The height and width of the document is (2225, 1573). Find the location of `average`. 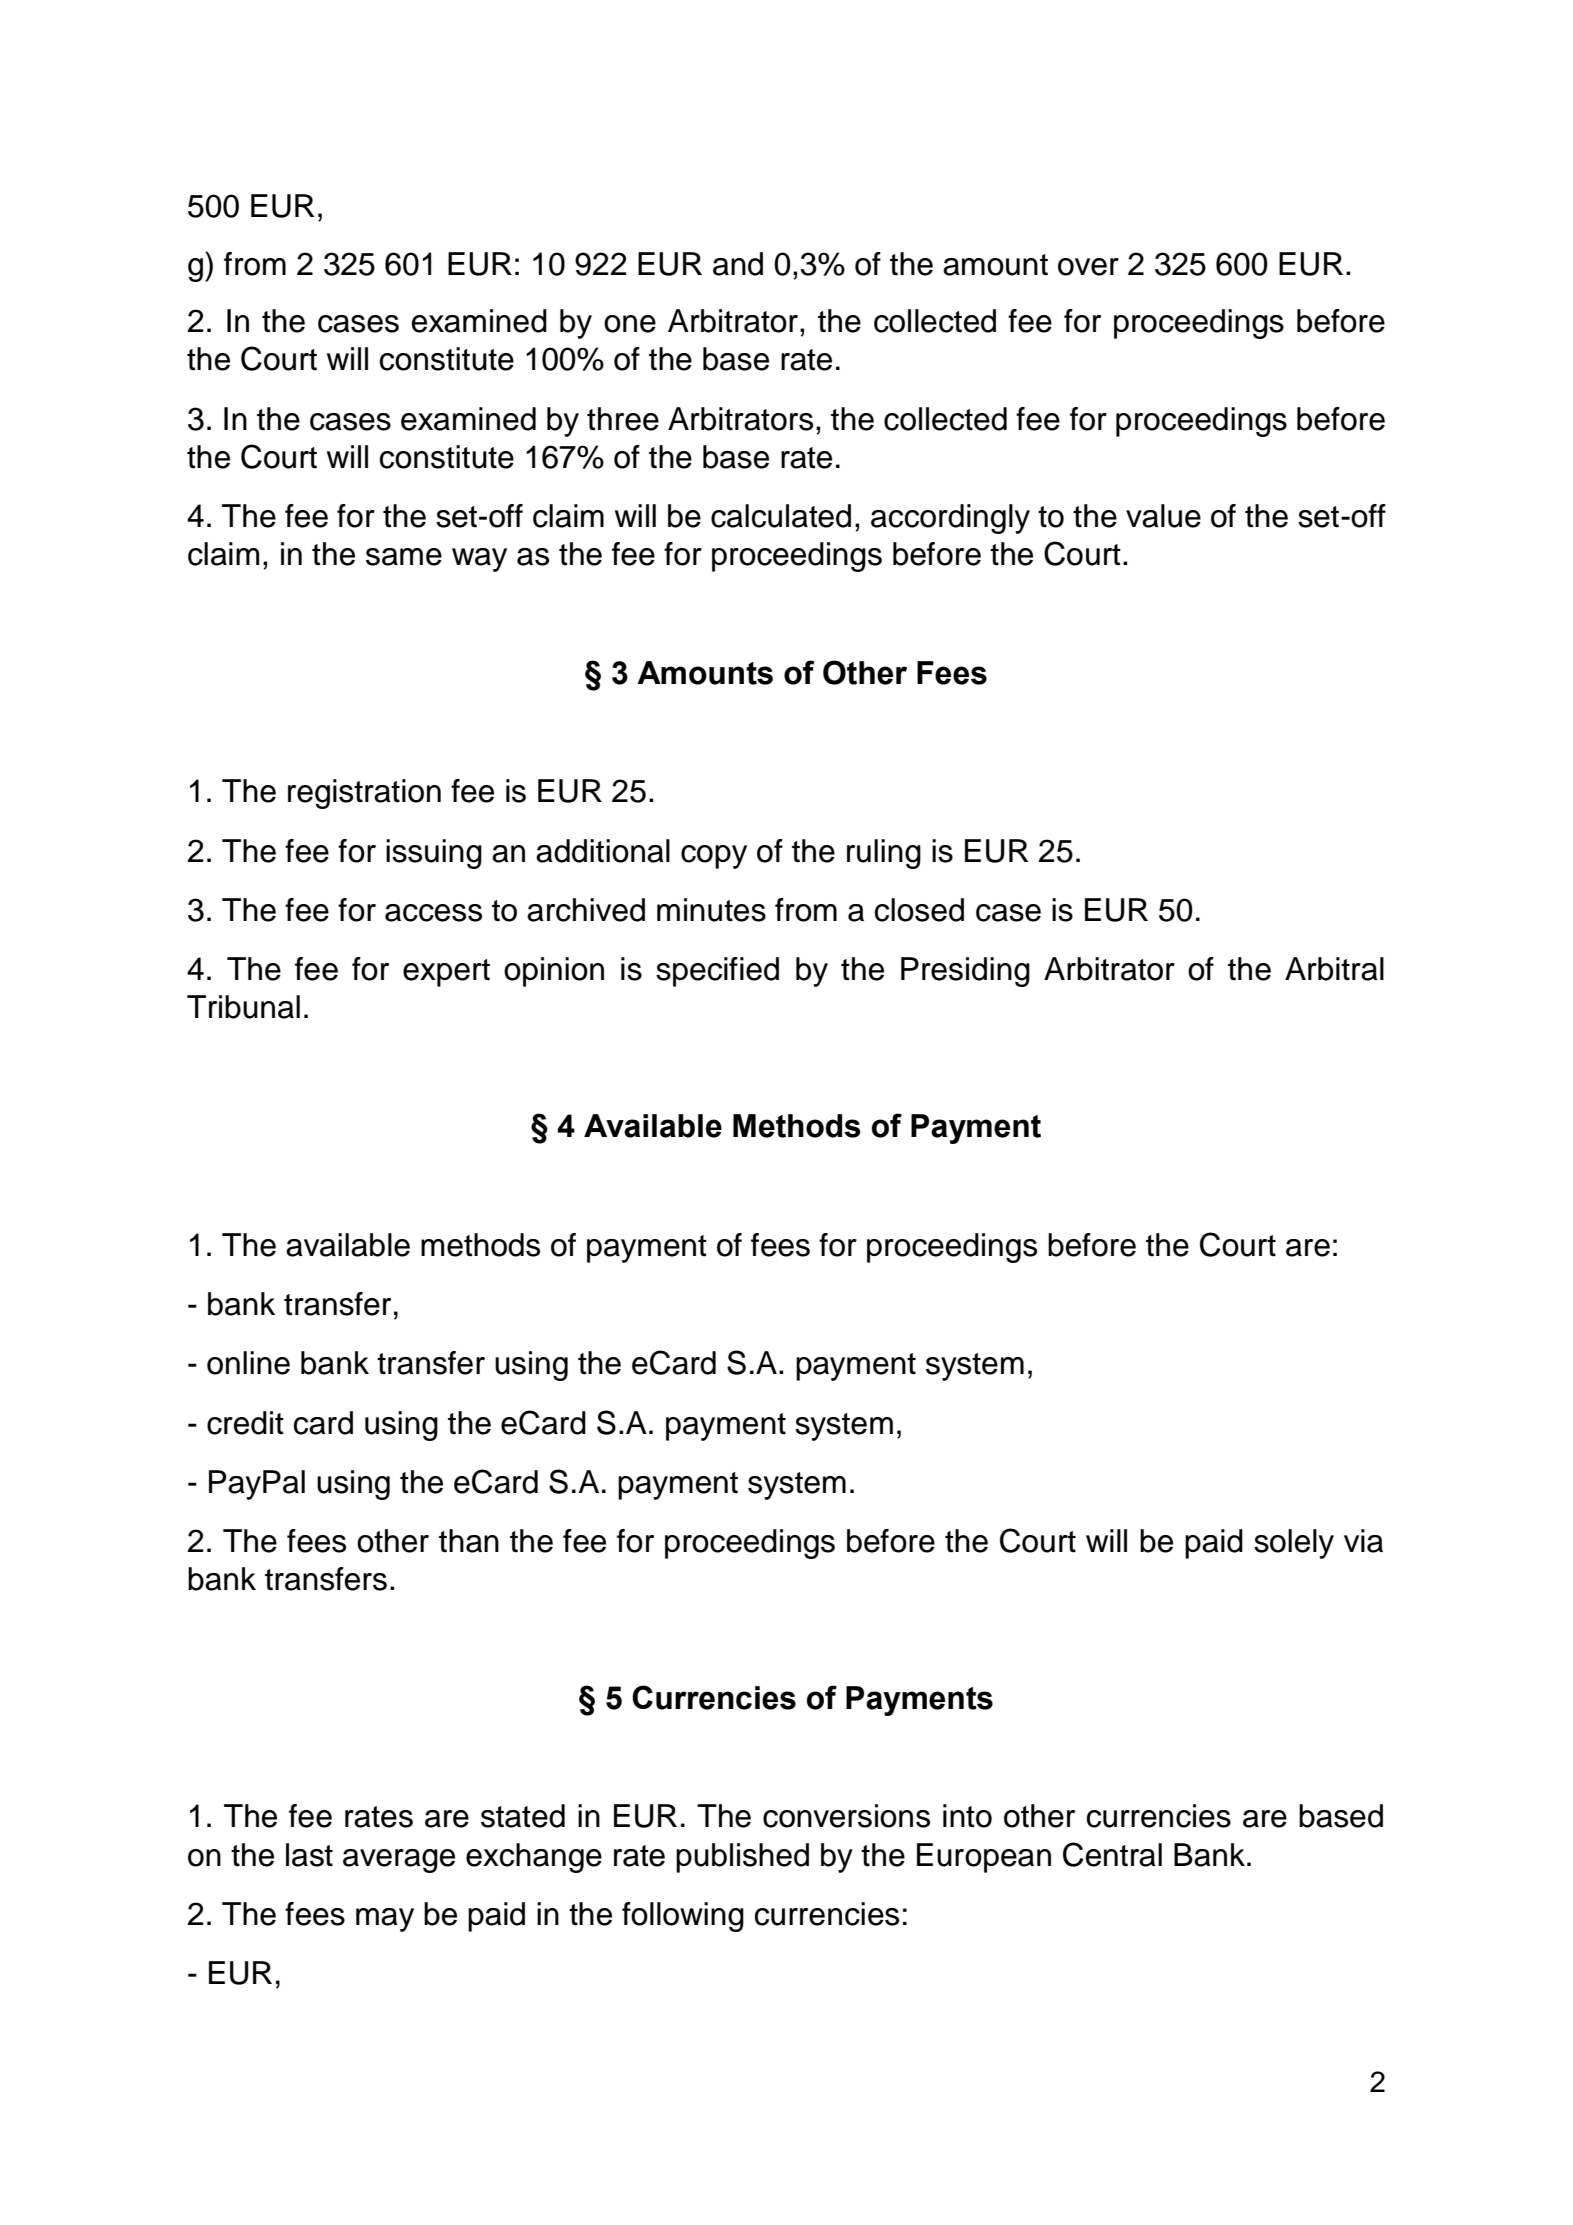

average is located at coordinates (399, 1861).
